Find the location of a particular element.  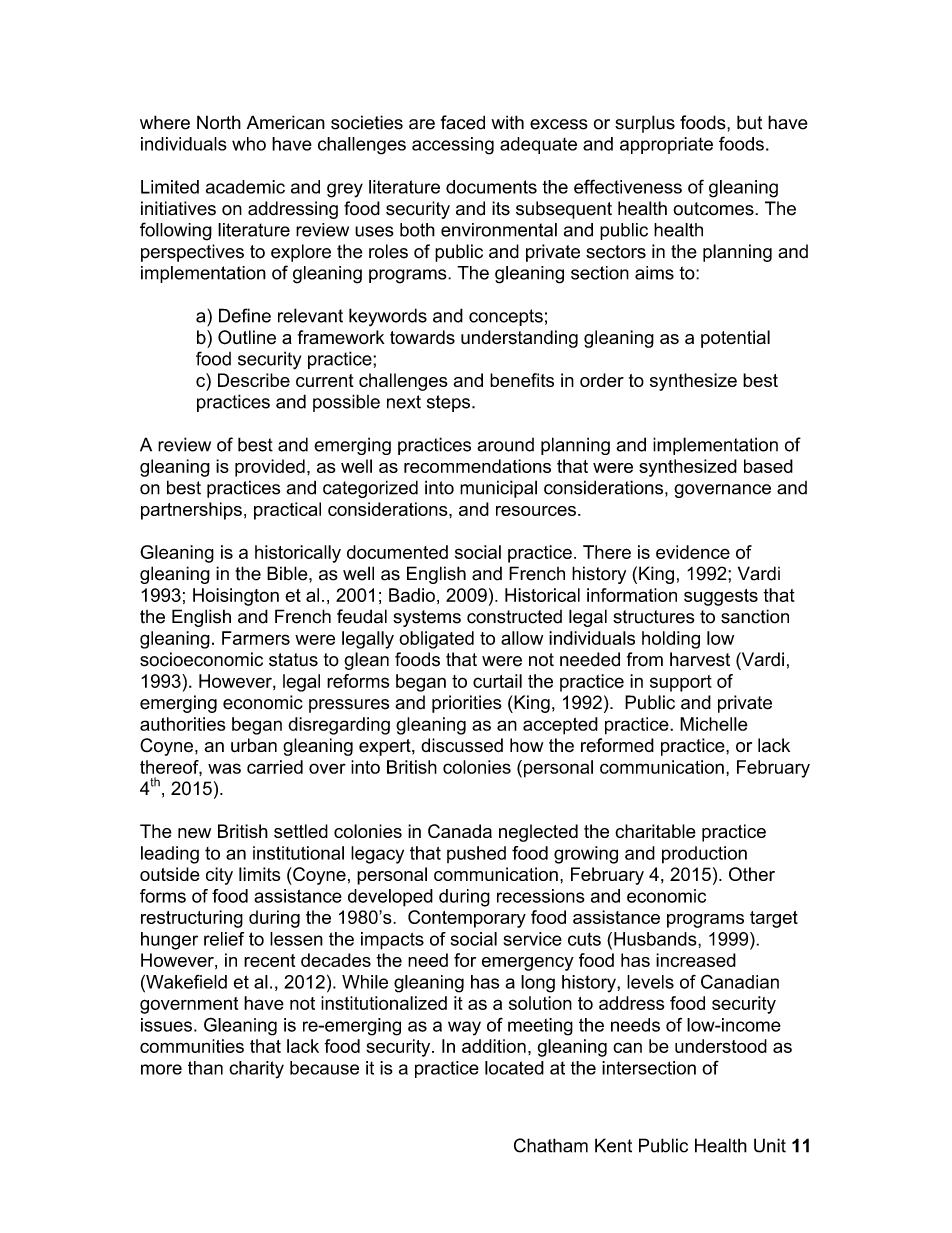

accessing is located at coordinates (453, 146).
